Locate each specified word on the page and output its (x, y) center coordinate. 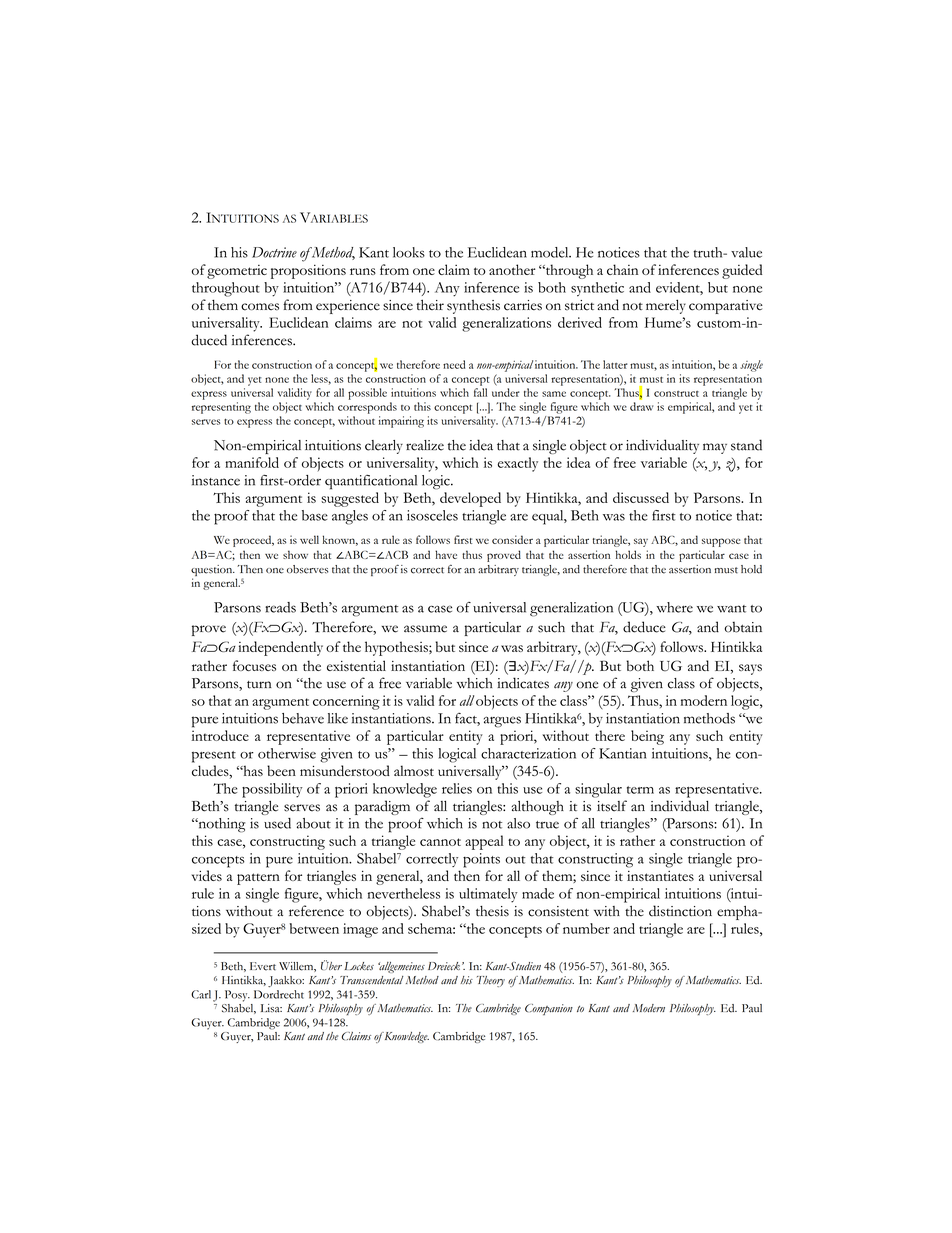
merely (666, 306)
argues (502, 722)
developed (470, 499)
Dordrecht (279, 994)
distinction (680, 911)
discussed (641, 497)
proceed (253, 541)
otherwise (287, 753)
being (647, 737)
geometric (237, 272)
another (512, 269)
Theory (491, 981)
